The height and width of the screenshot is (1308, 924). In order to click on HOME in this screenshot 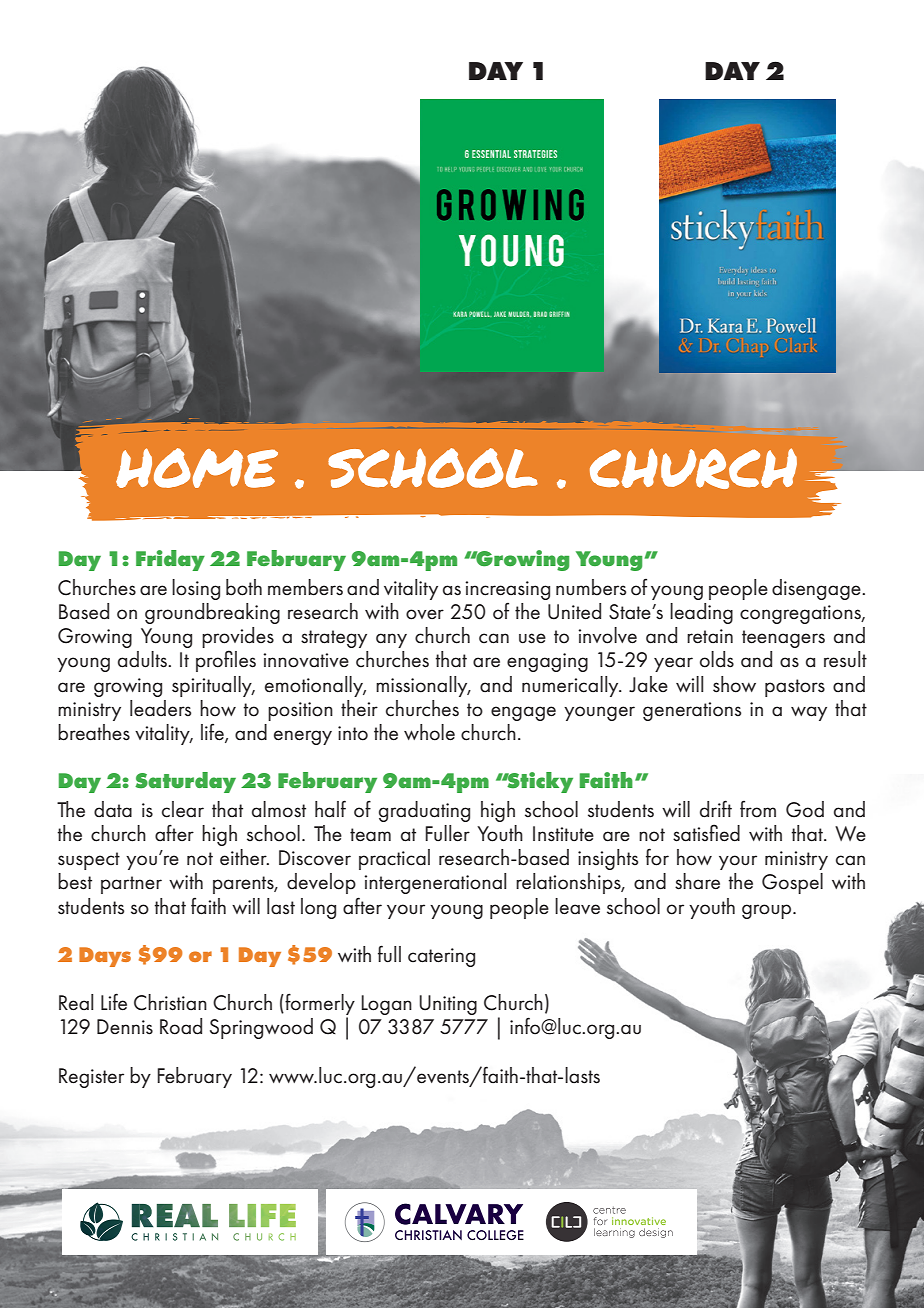, I will do `click(197, 468)`.
